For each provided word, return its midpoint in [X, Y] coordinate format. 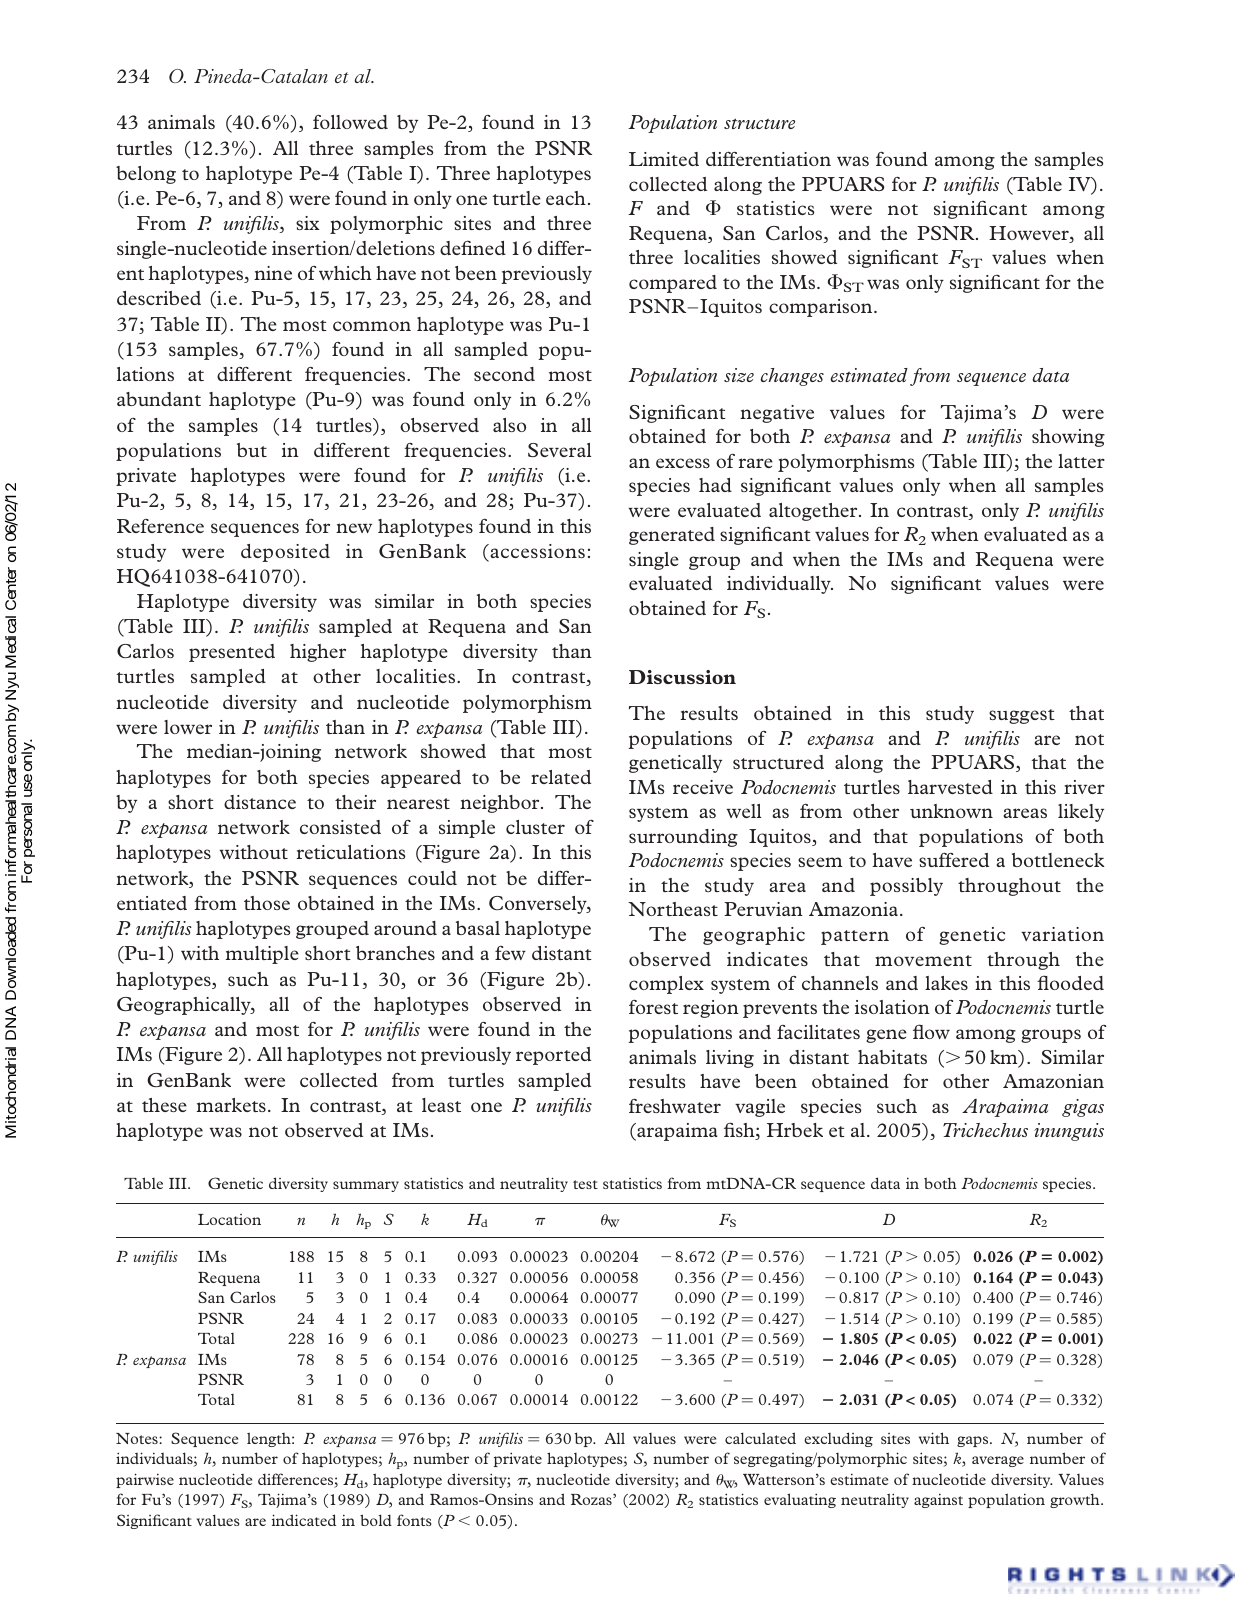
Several [559, 450]
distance [260, 802]
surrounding [683, 838]
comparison [822, 308]
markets [231, 1105]
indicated [304, 1520]
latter [1081, 461]
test [585, 1184]
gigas [1083, 1108]
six [307, 223]
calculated [760, 1438]
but [252, 450]
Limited [664, 159]
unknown [951, 811]
